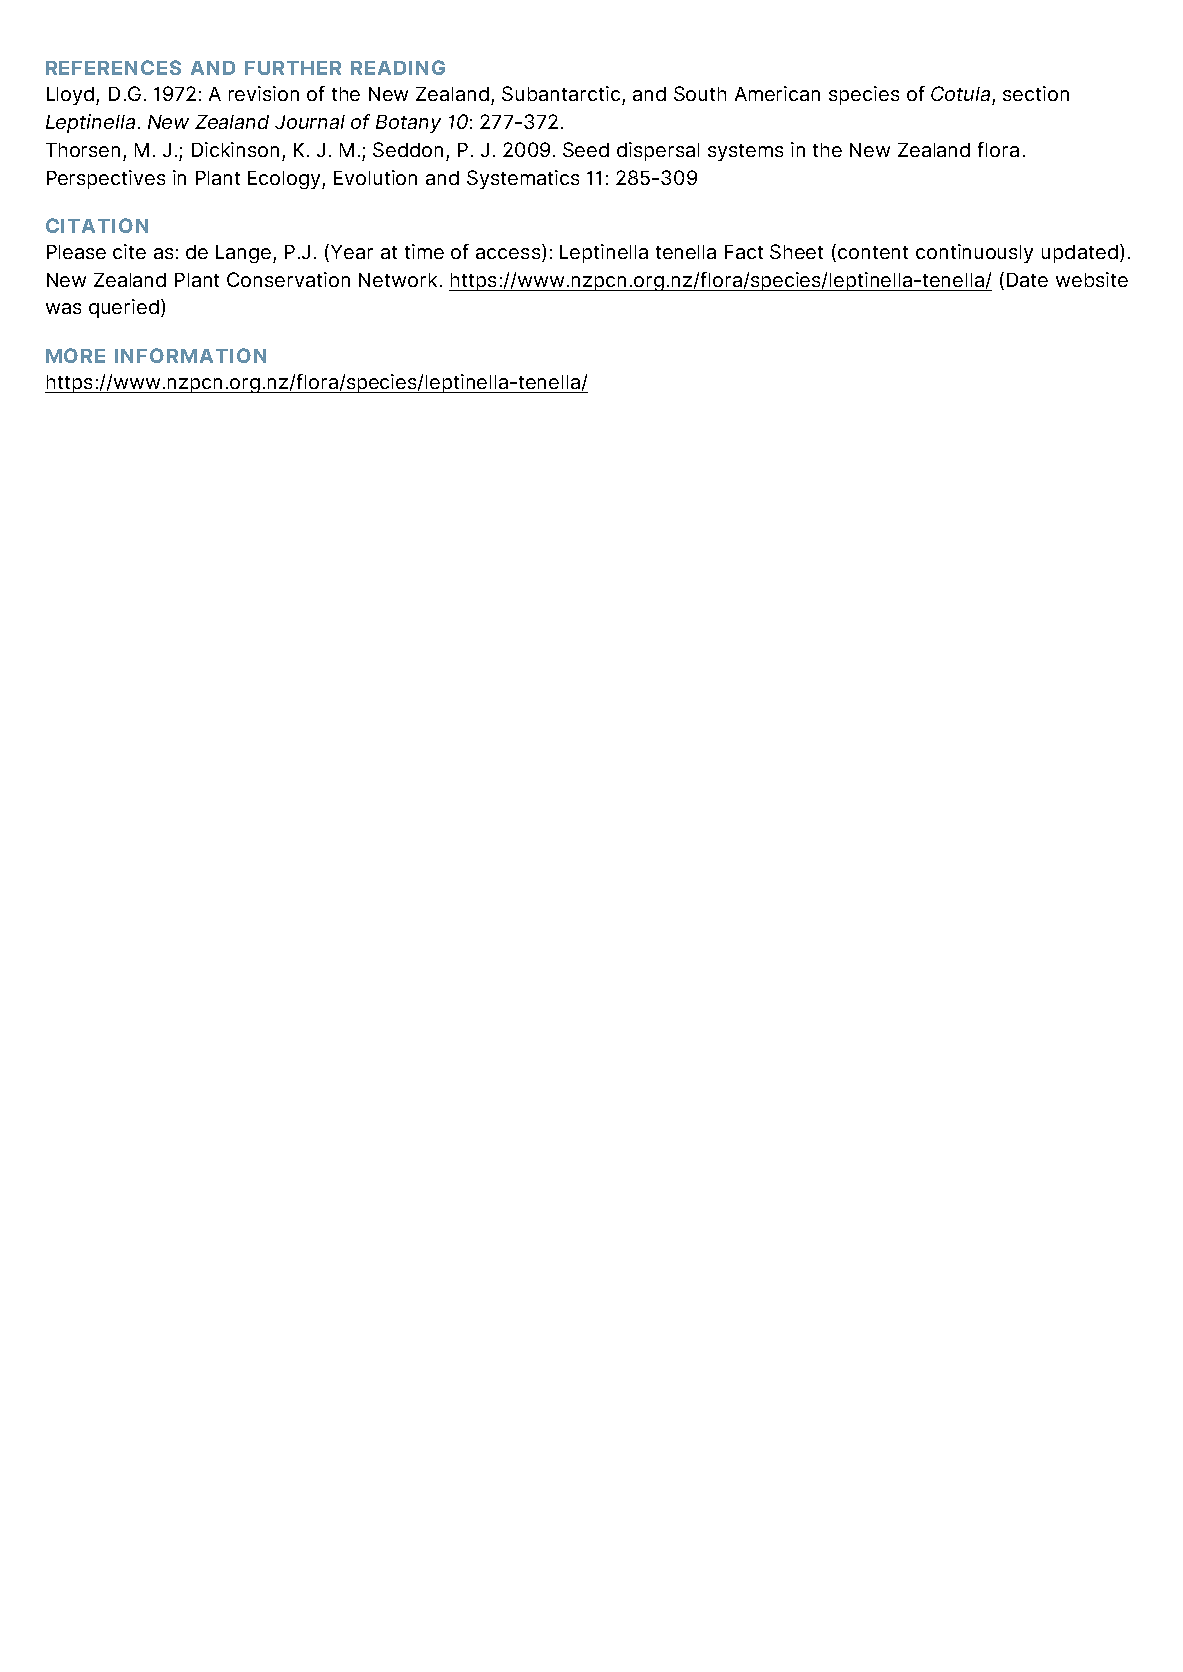 The height and width of the document is (1672, 1183). What do you see at coordinates (97, 225) in the document?
I see `CITATION` at bounding box center [97, 225].
